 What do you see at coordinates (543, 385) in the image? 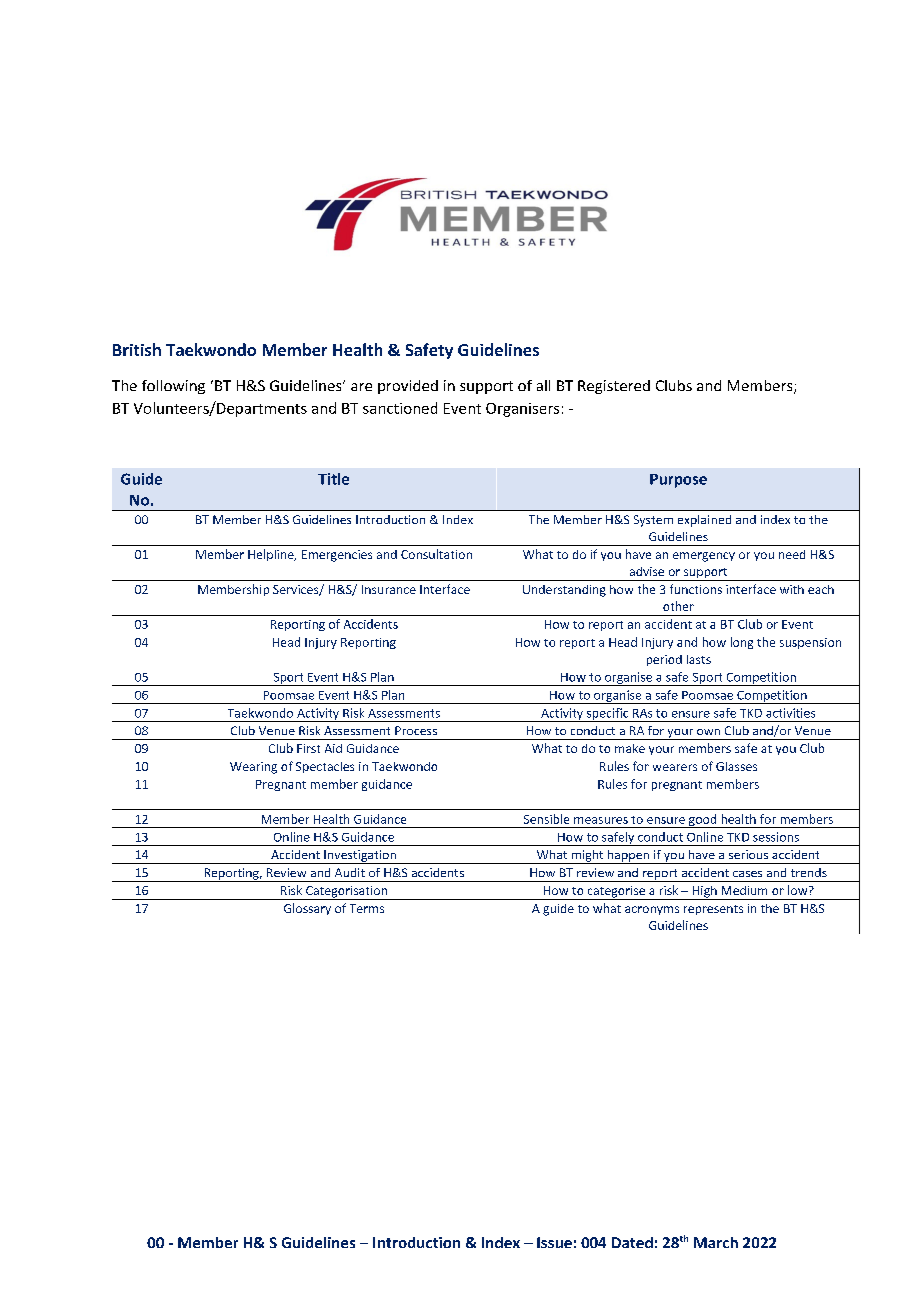
I see `all` at bounding box center [543, 385].
